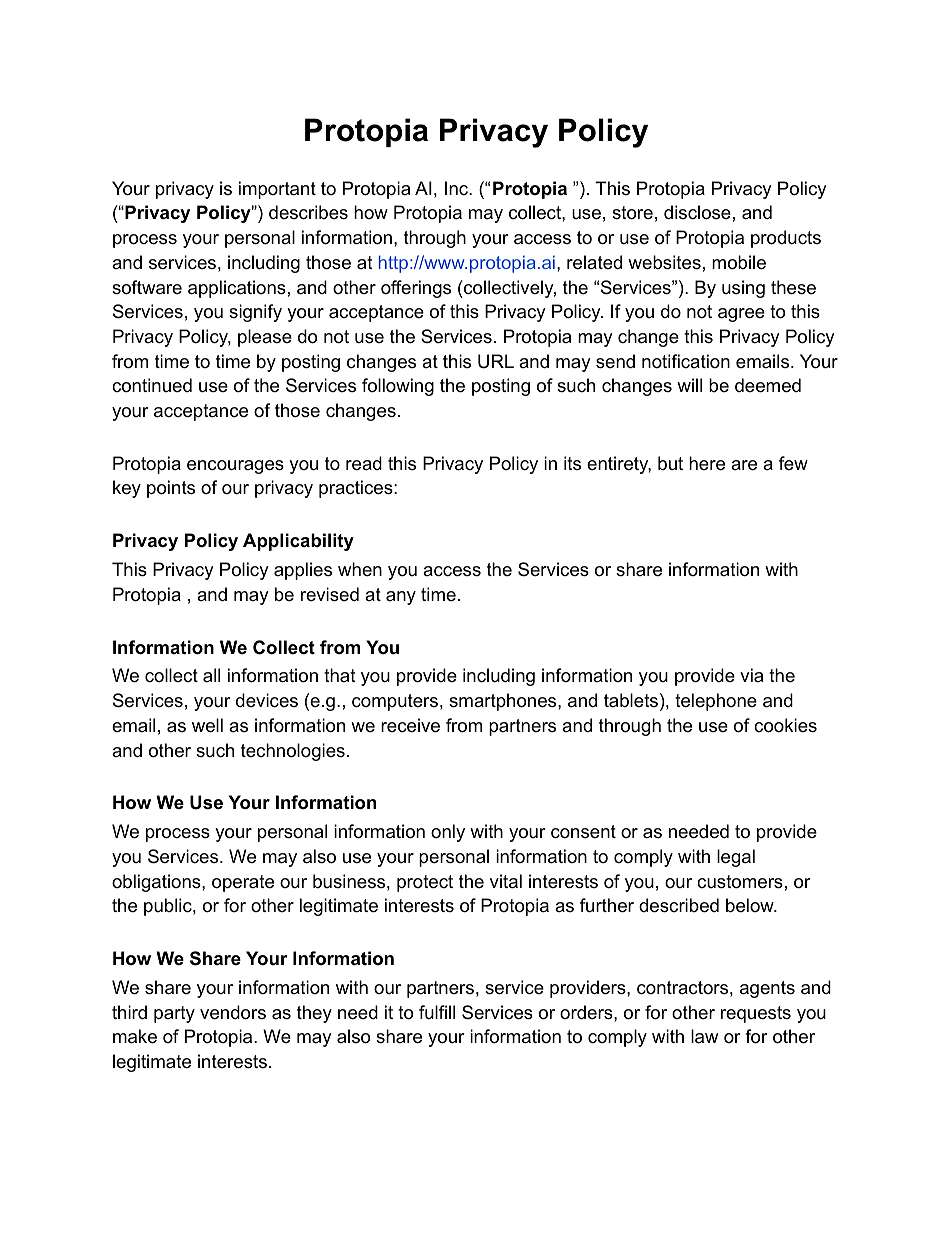 This page has width=952, height=1233. What do you see at coordinates (416, 289) in the page?
I see `offerings` at bounding box center [416, 289].
